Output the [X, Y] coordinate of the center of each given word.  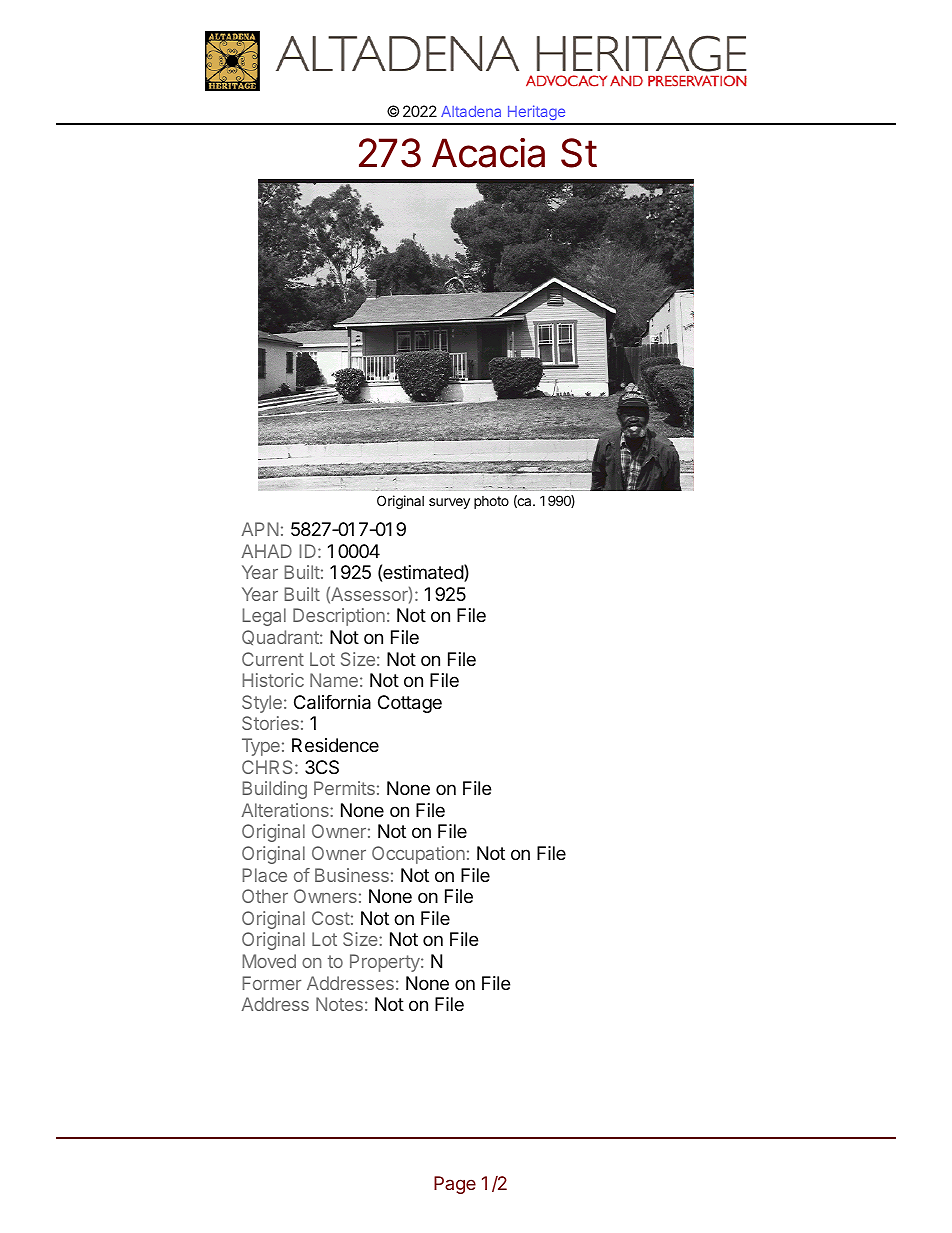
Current [273, 659]
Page [455, 1185]
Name [334, 680]
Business [352, 875]
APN [260, 529]
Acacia [488, 153]
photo [491, 502]
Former [271, 983]
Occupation [418, 855]
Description [339, 617]
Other [265, 896]
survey [449, 503]
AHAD [267, 551]
